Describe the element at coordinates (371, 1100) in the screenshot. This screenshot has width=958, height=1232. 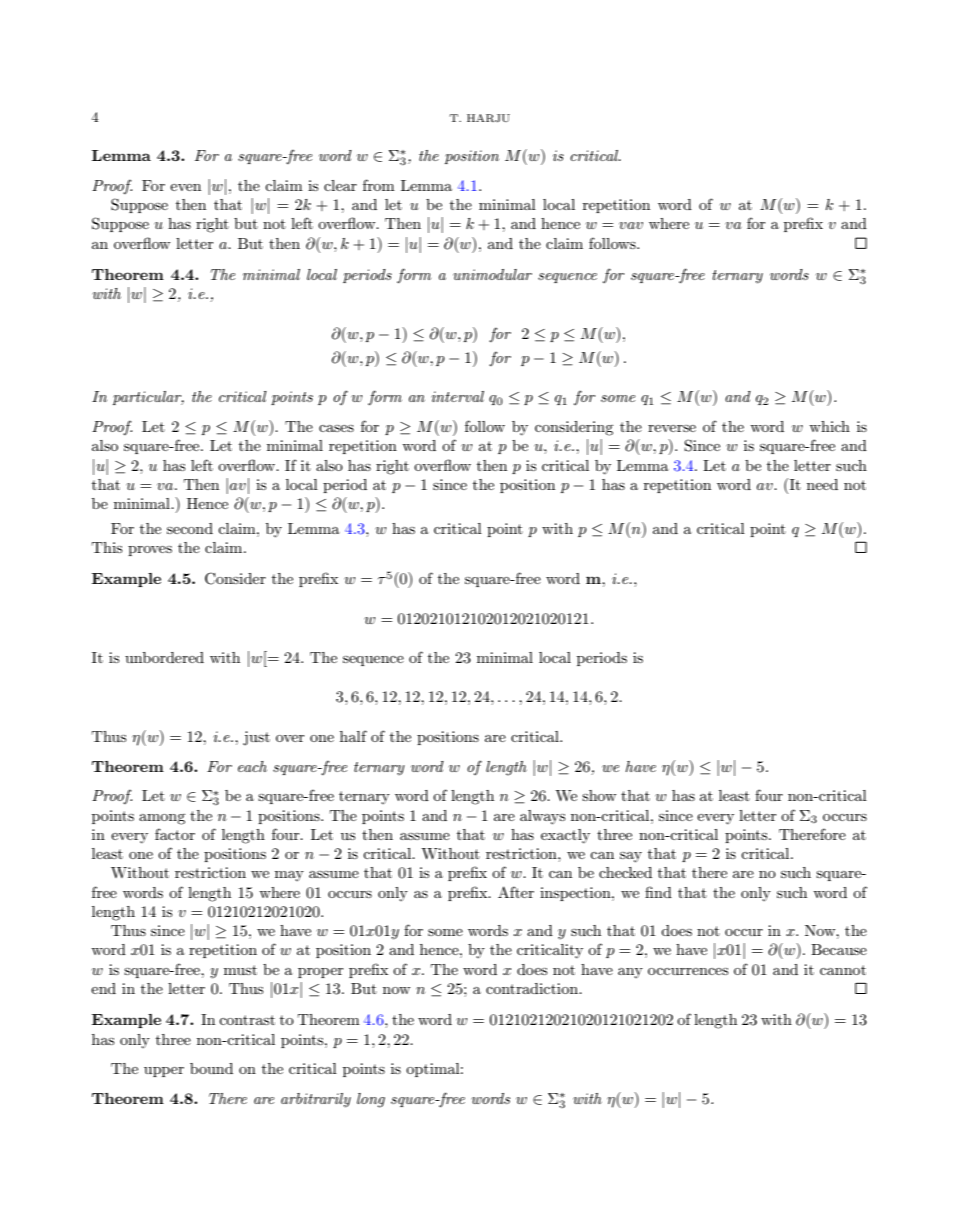
I see `long` at that location.
